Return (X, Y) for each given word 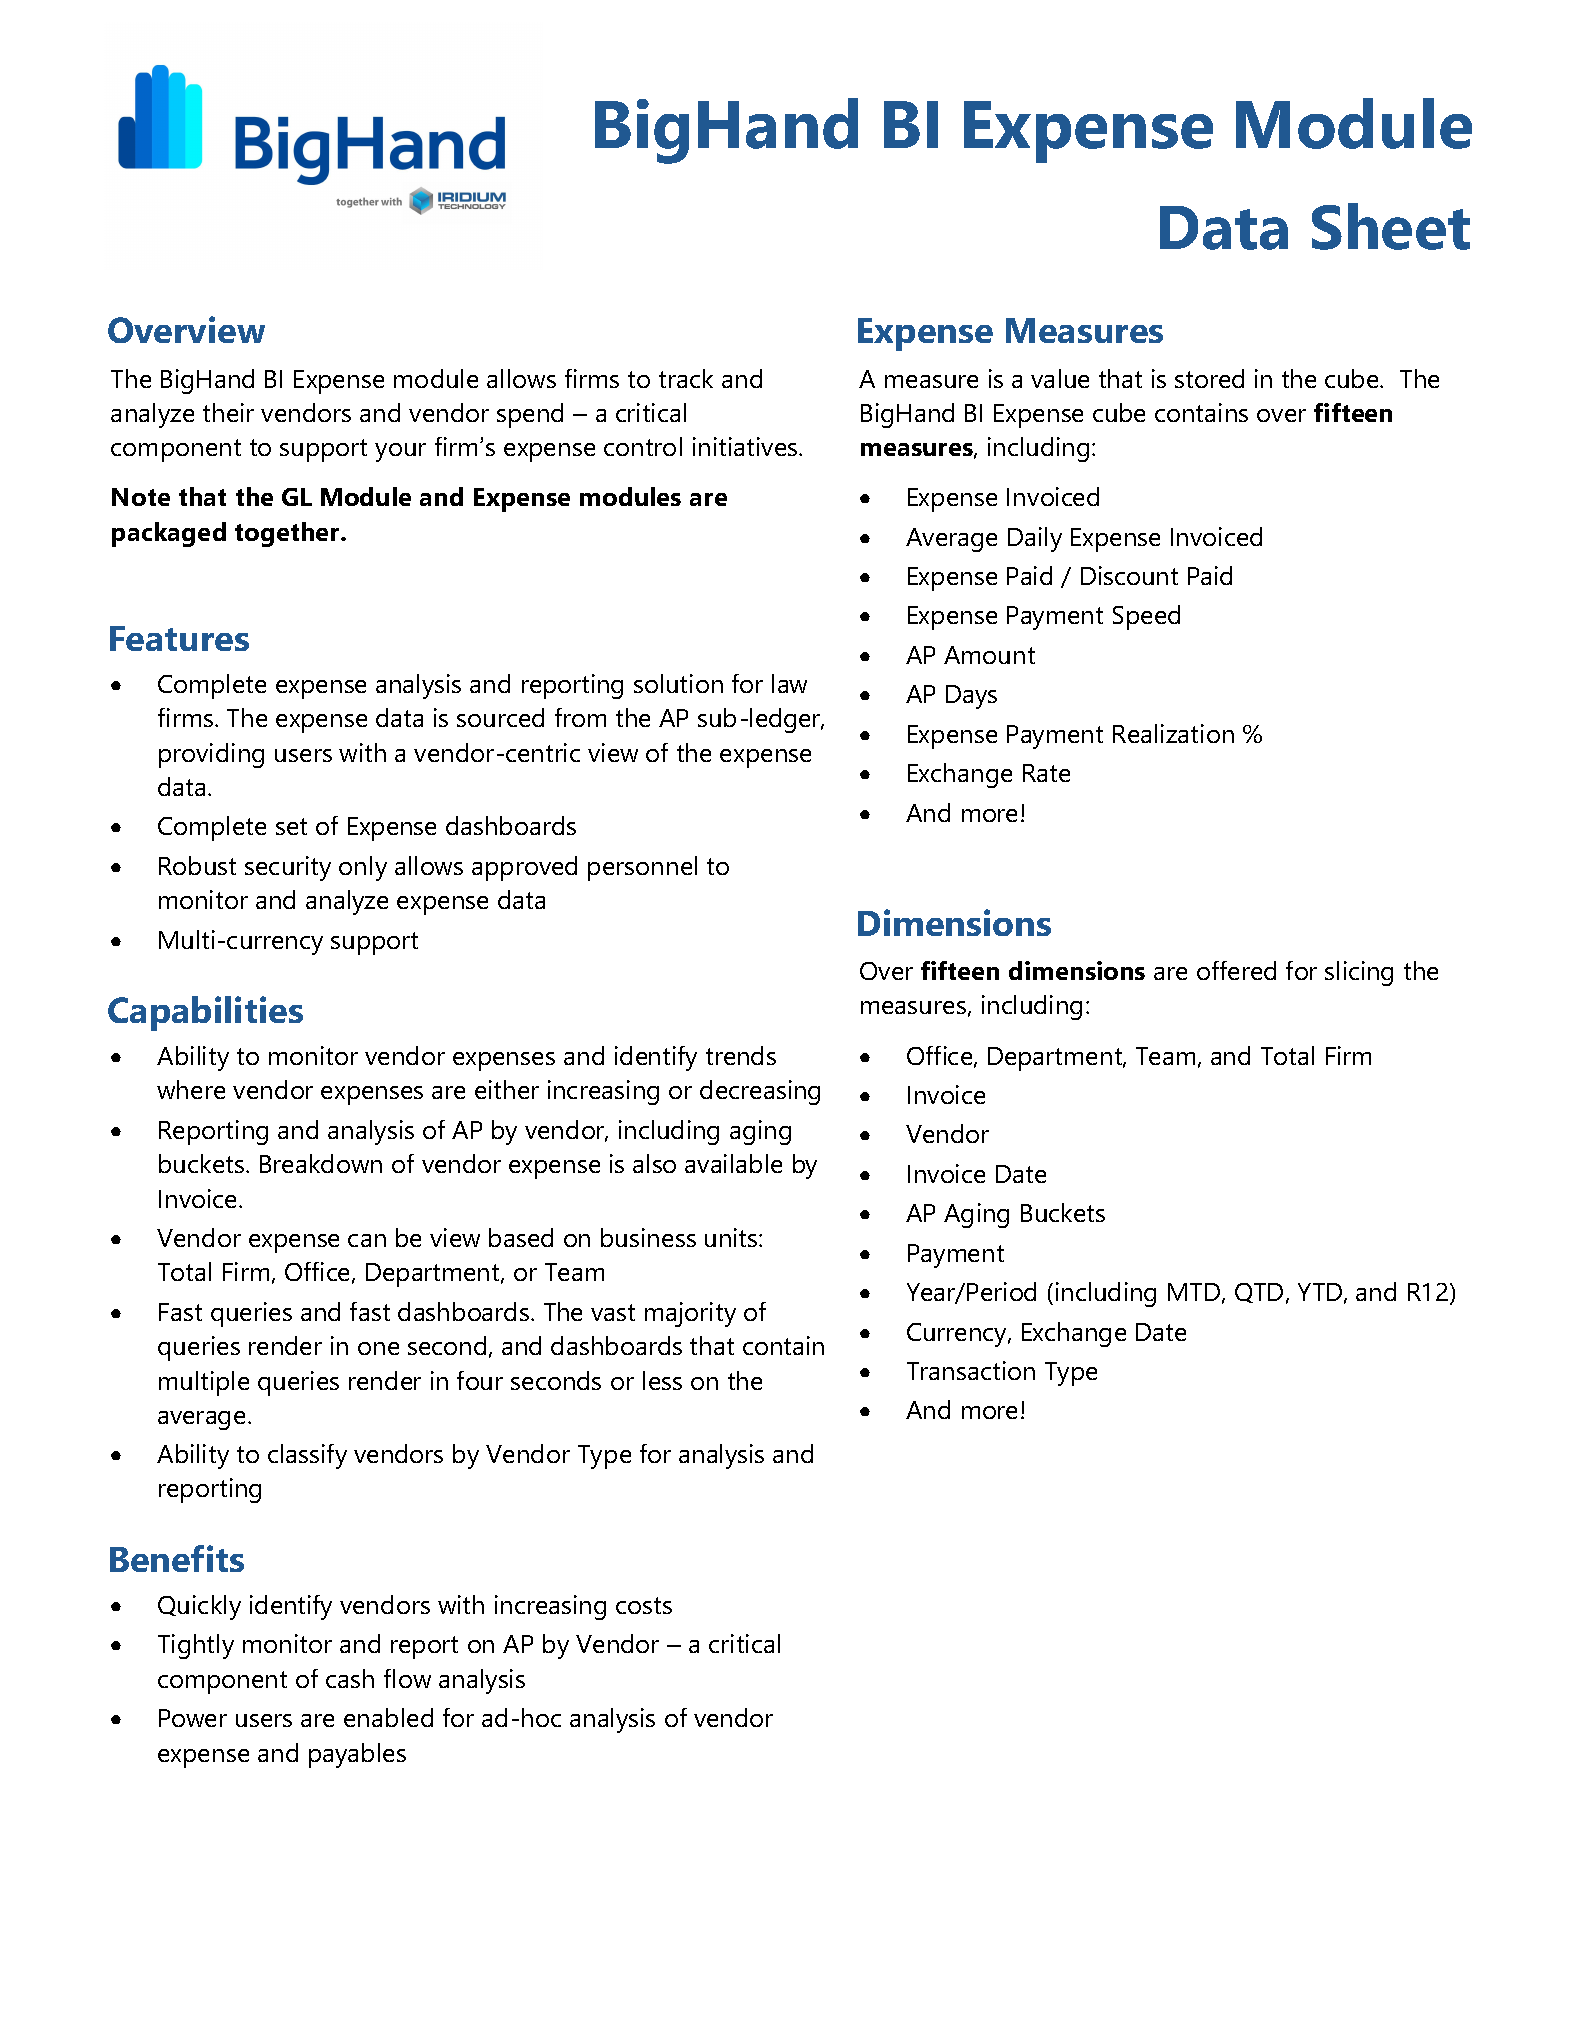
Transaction (971, 1370)
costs (644, 1605)
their (228, 412)
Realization (1173, 733)
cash (350, 1678)
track (686, 378)
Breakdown (321, 1163)
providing (211, 755)
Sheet (1391, 226)
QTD (1259, 1293)
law (789, 683)
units (732, 1237)
